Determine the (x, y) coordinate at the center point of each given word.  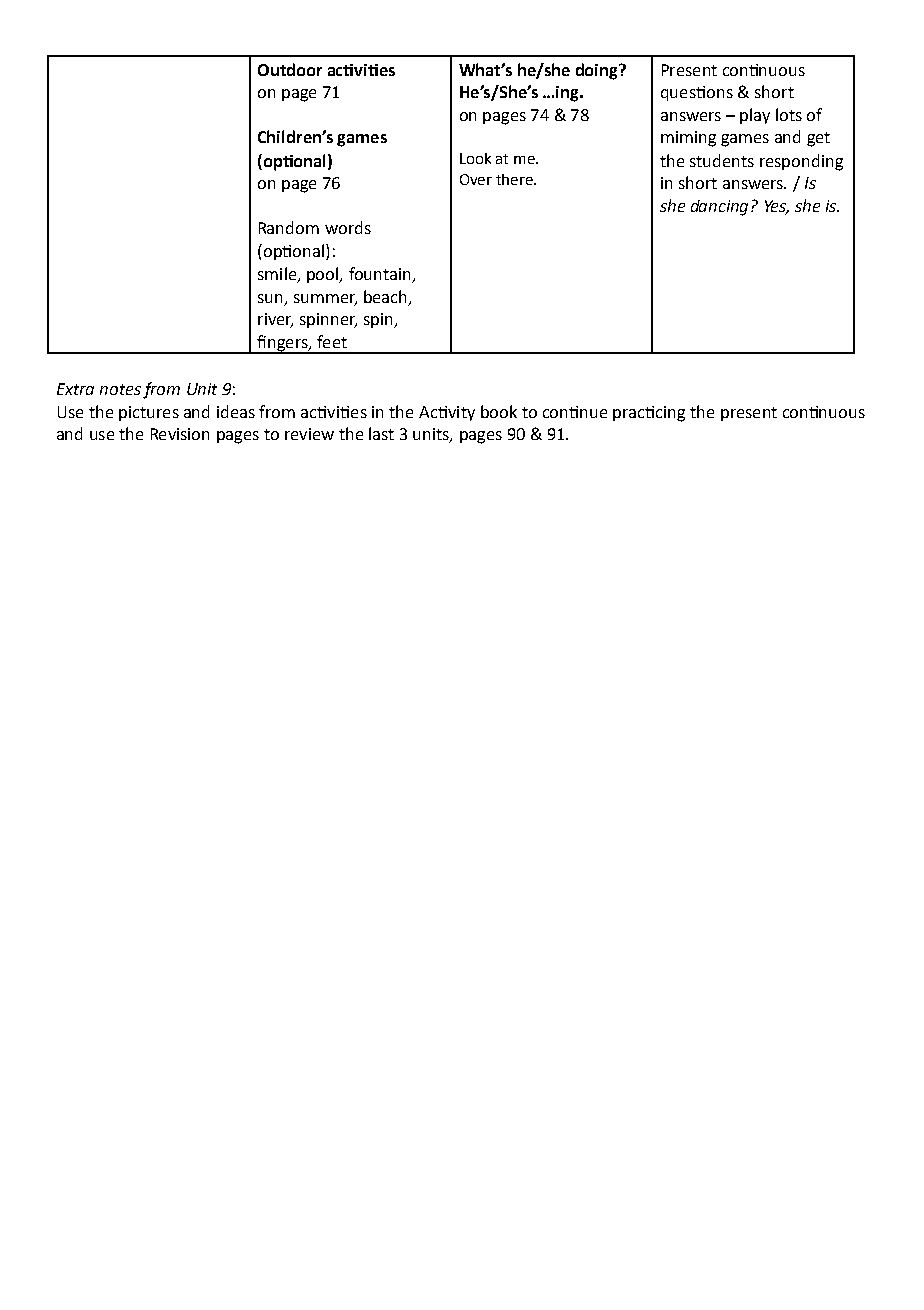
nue (593, 413)
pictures (149, 413)
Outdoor (290, 69)
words (348, 227)
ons (720, 93)
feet (332, 341)
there (515, 179)
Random (289, 227)
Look (475, 158)
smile (278, 274)
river (275, 320)
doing (598, 71)
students (722, 160)
